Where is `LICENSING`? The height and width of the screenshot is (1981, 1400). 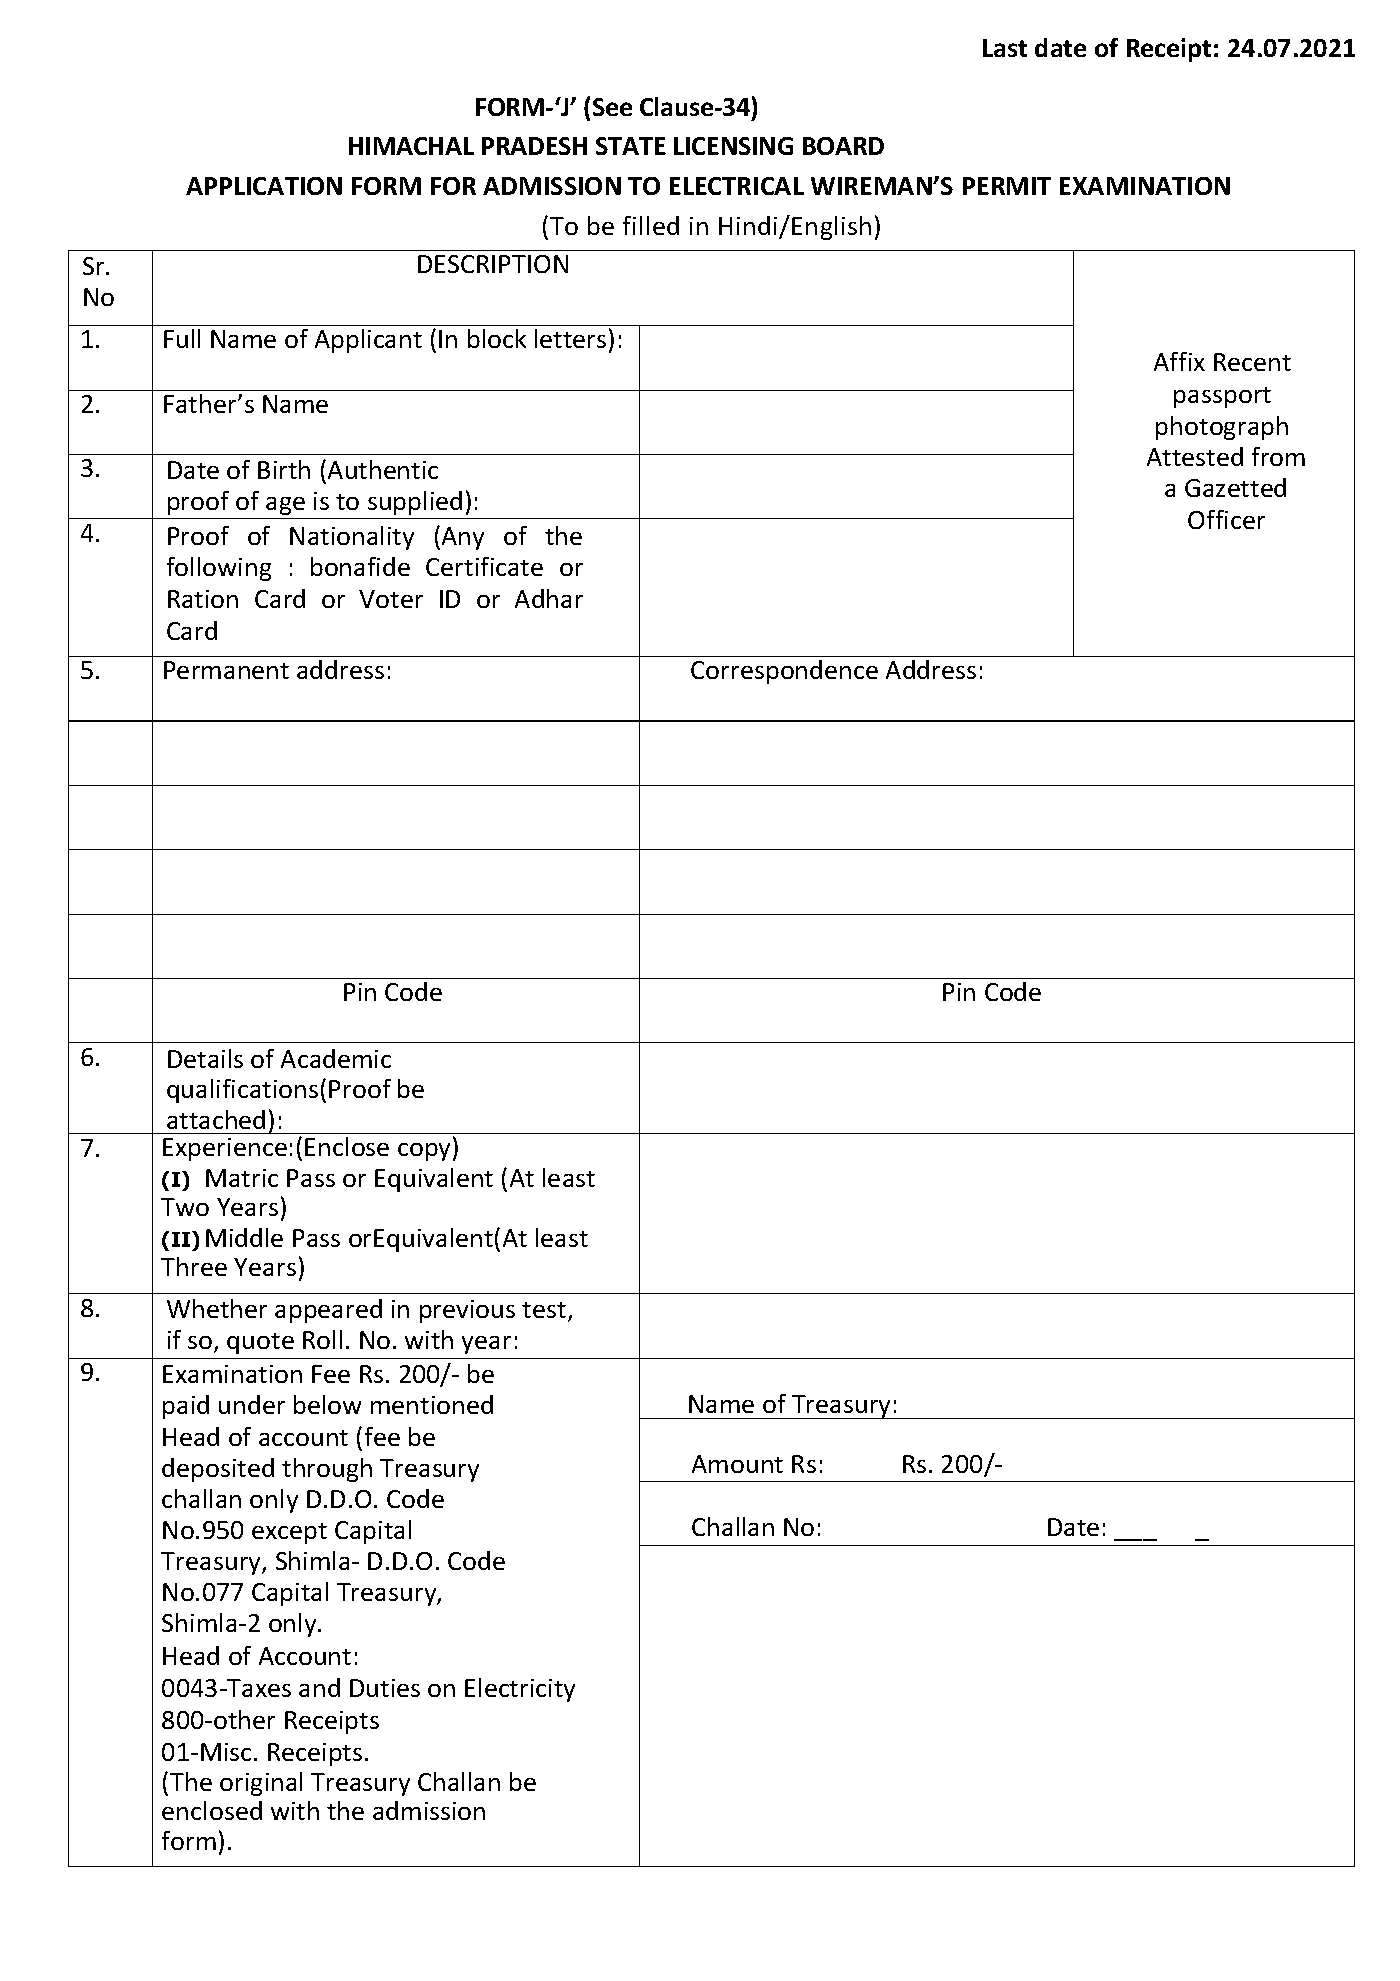 LICENSING is located at coordinates (733, 146).
